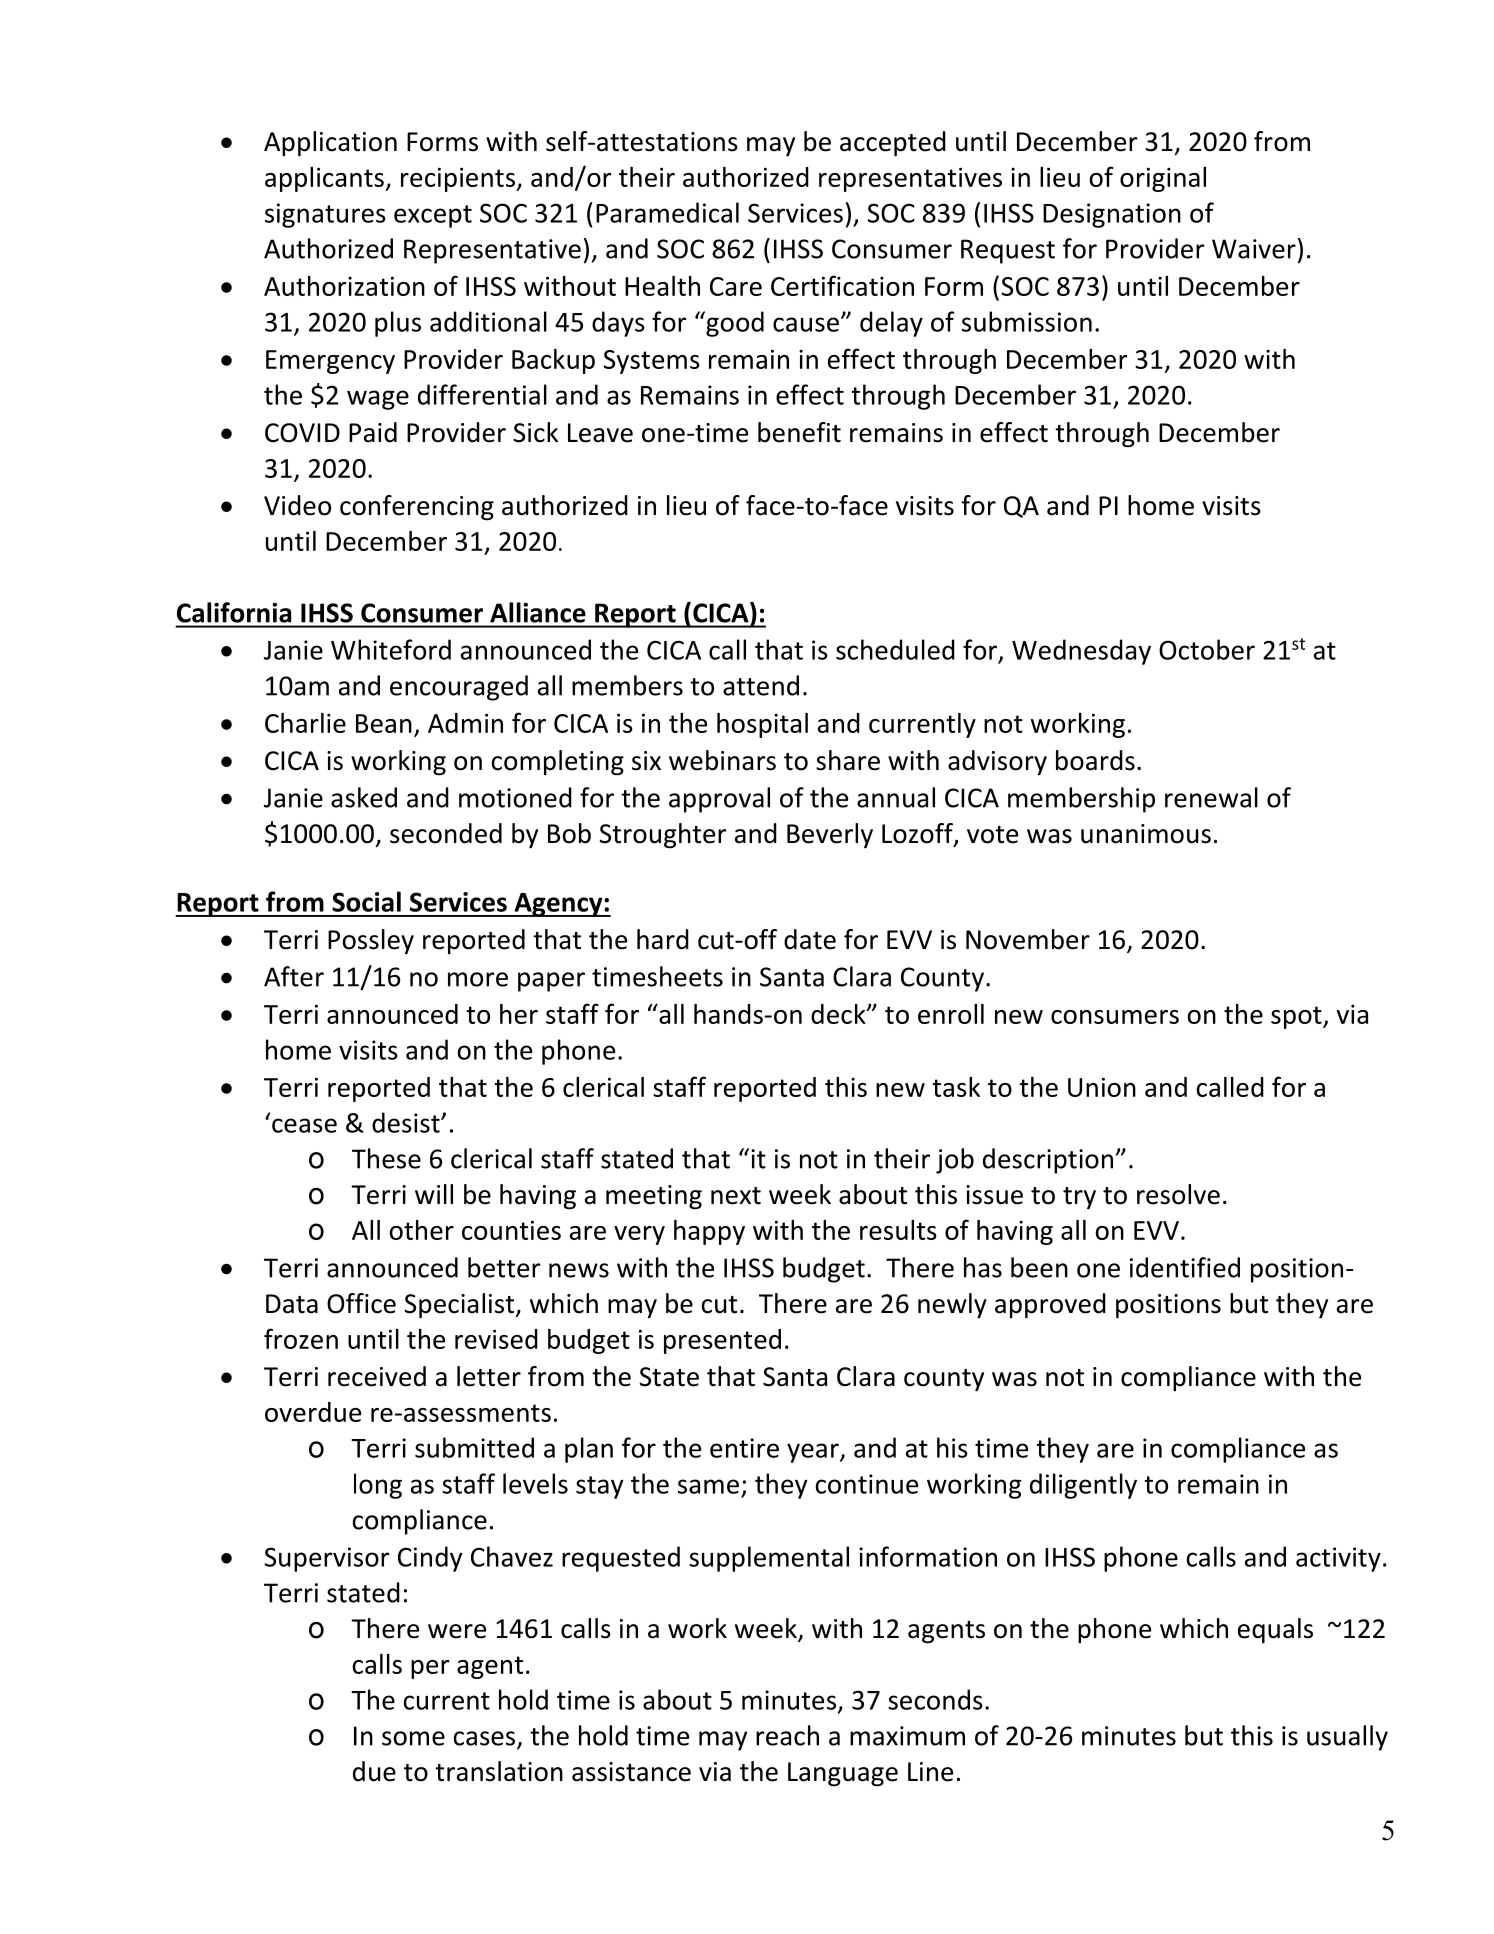 This page has width=1494, height=1934. I want to click on spot, so click(1297, 1017).
